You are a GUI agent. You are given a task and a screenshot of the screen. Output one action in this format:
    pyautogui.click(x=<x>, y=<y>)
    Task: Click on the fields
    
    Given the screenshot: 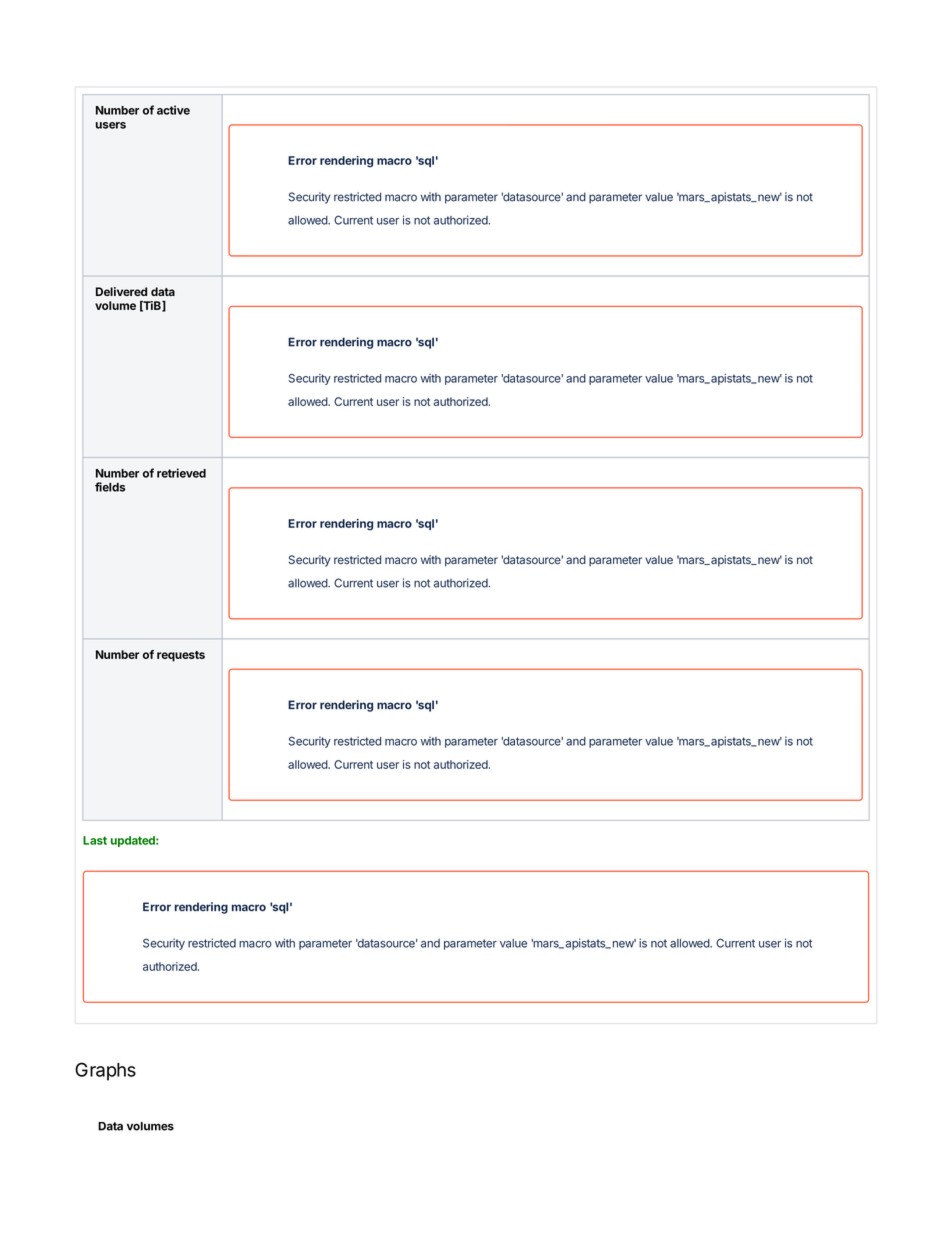 What is the action you would take?
    pyautogui.click(x=110, y=487)
